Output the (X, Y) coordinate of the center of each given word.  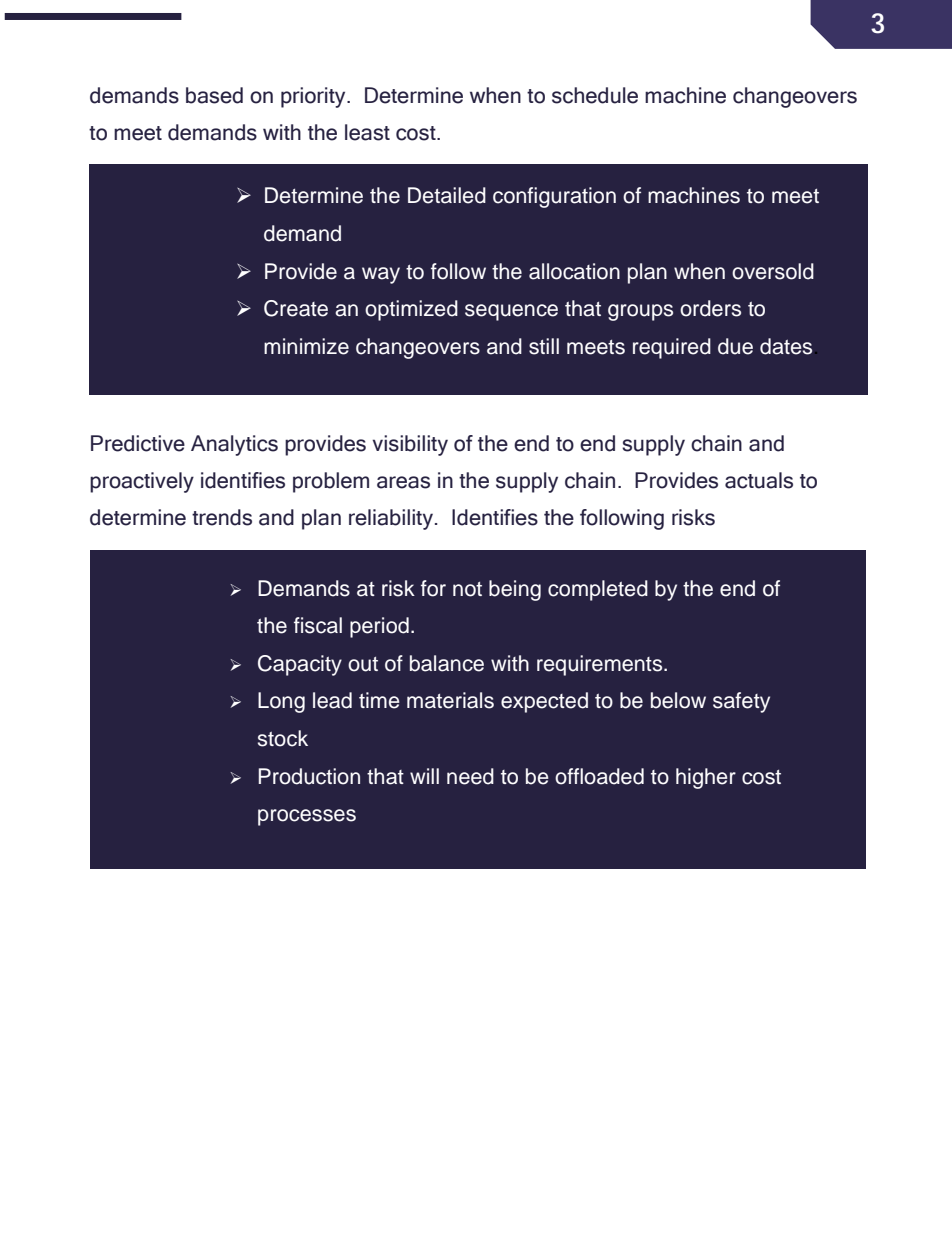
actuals (759, 480)
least (367, 132)
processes (307, 817)
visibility (410, 445)
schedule (595, 95)
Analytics (234, 445)
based (214, 95)
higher (706, 778)
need (470, 776)
